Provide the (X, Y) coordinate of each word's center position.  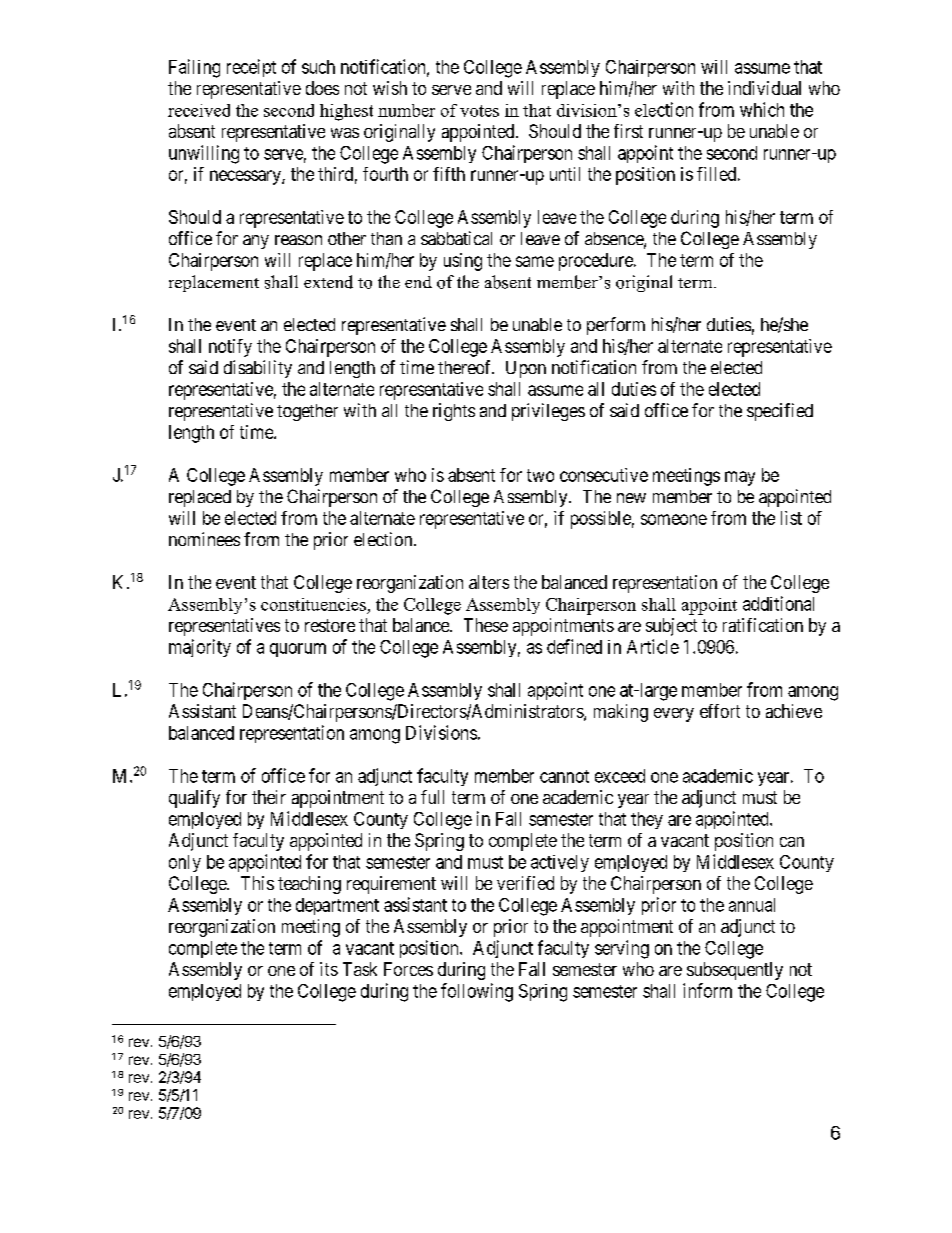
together (307, 412)
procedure (597, 262)
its (329, 969)
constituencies (313, 604)
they (647, 820)
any (256, 242)
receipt (251, 68)
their (269, 797)
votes (479, 111)
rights (454, 412)
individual (764, 88)
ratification (763, 625)
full (432, 797)
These (486, 625)
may (740, 478)
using (463, 262)
